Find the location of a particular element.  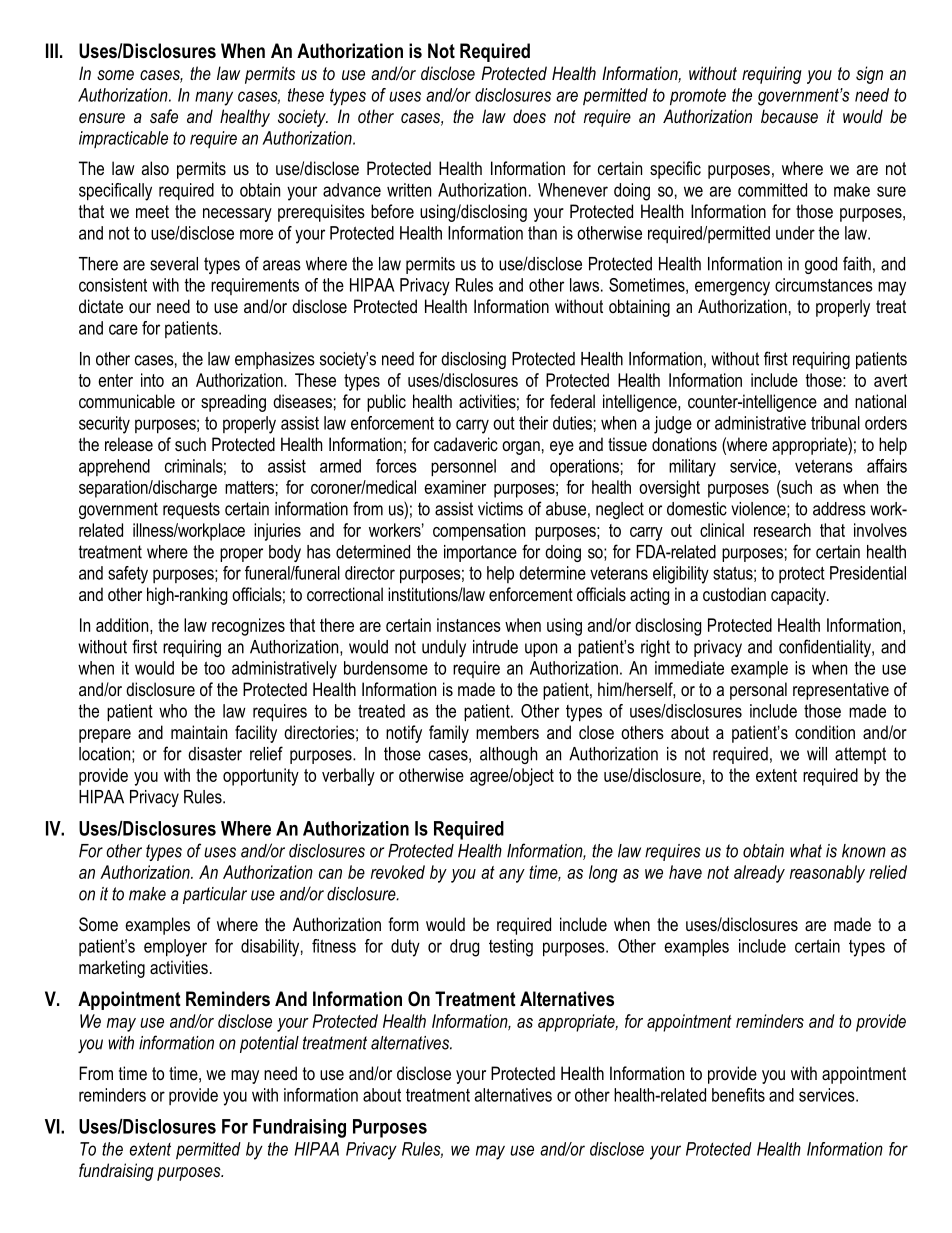

requests is located at coordinates (191, 510).
